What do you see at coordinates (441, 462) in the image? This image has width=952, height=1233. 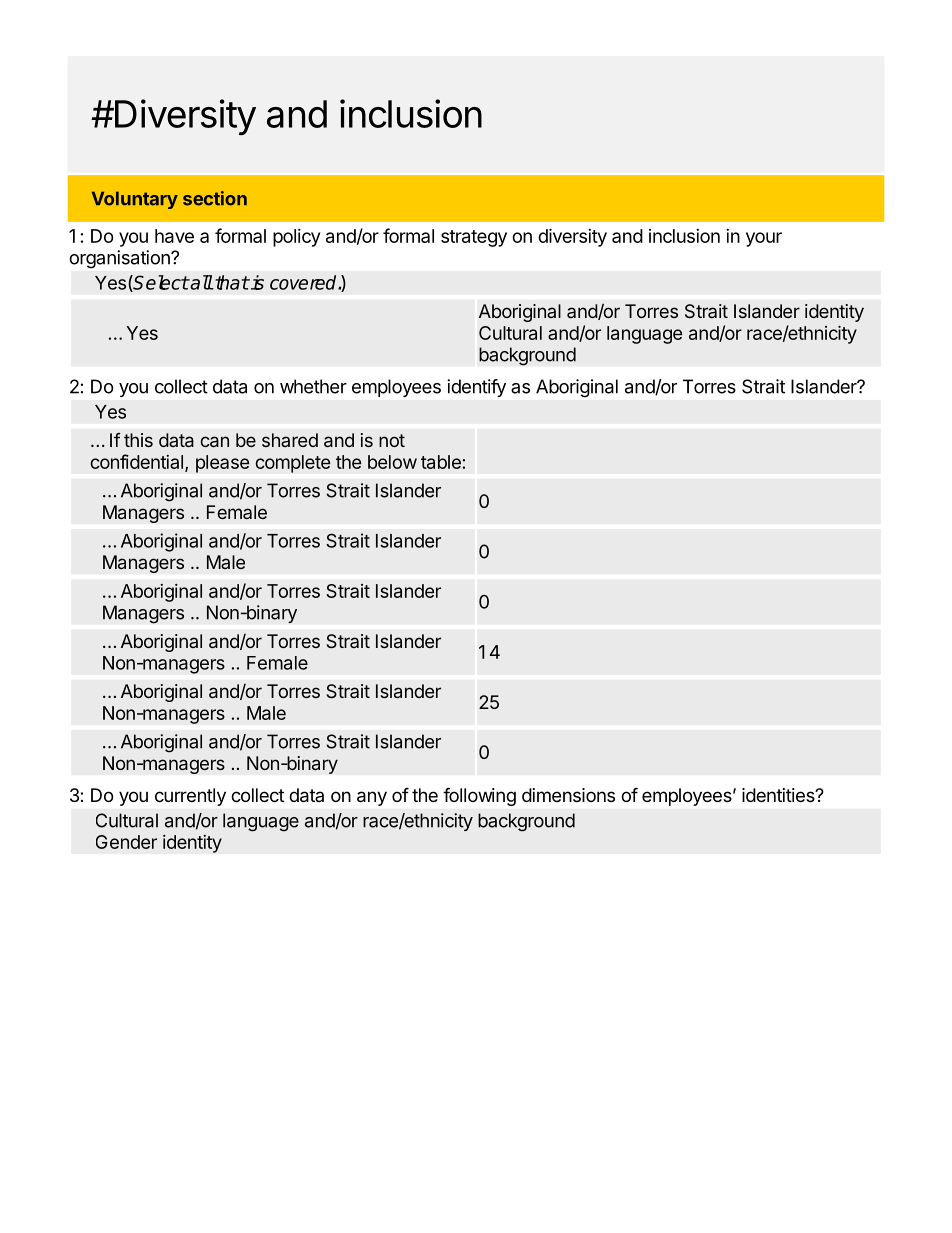 I see `table` at bounding box center [441, 462].
